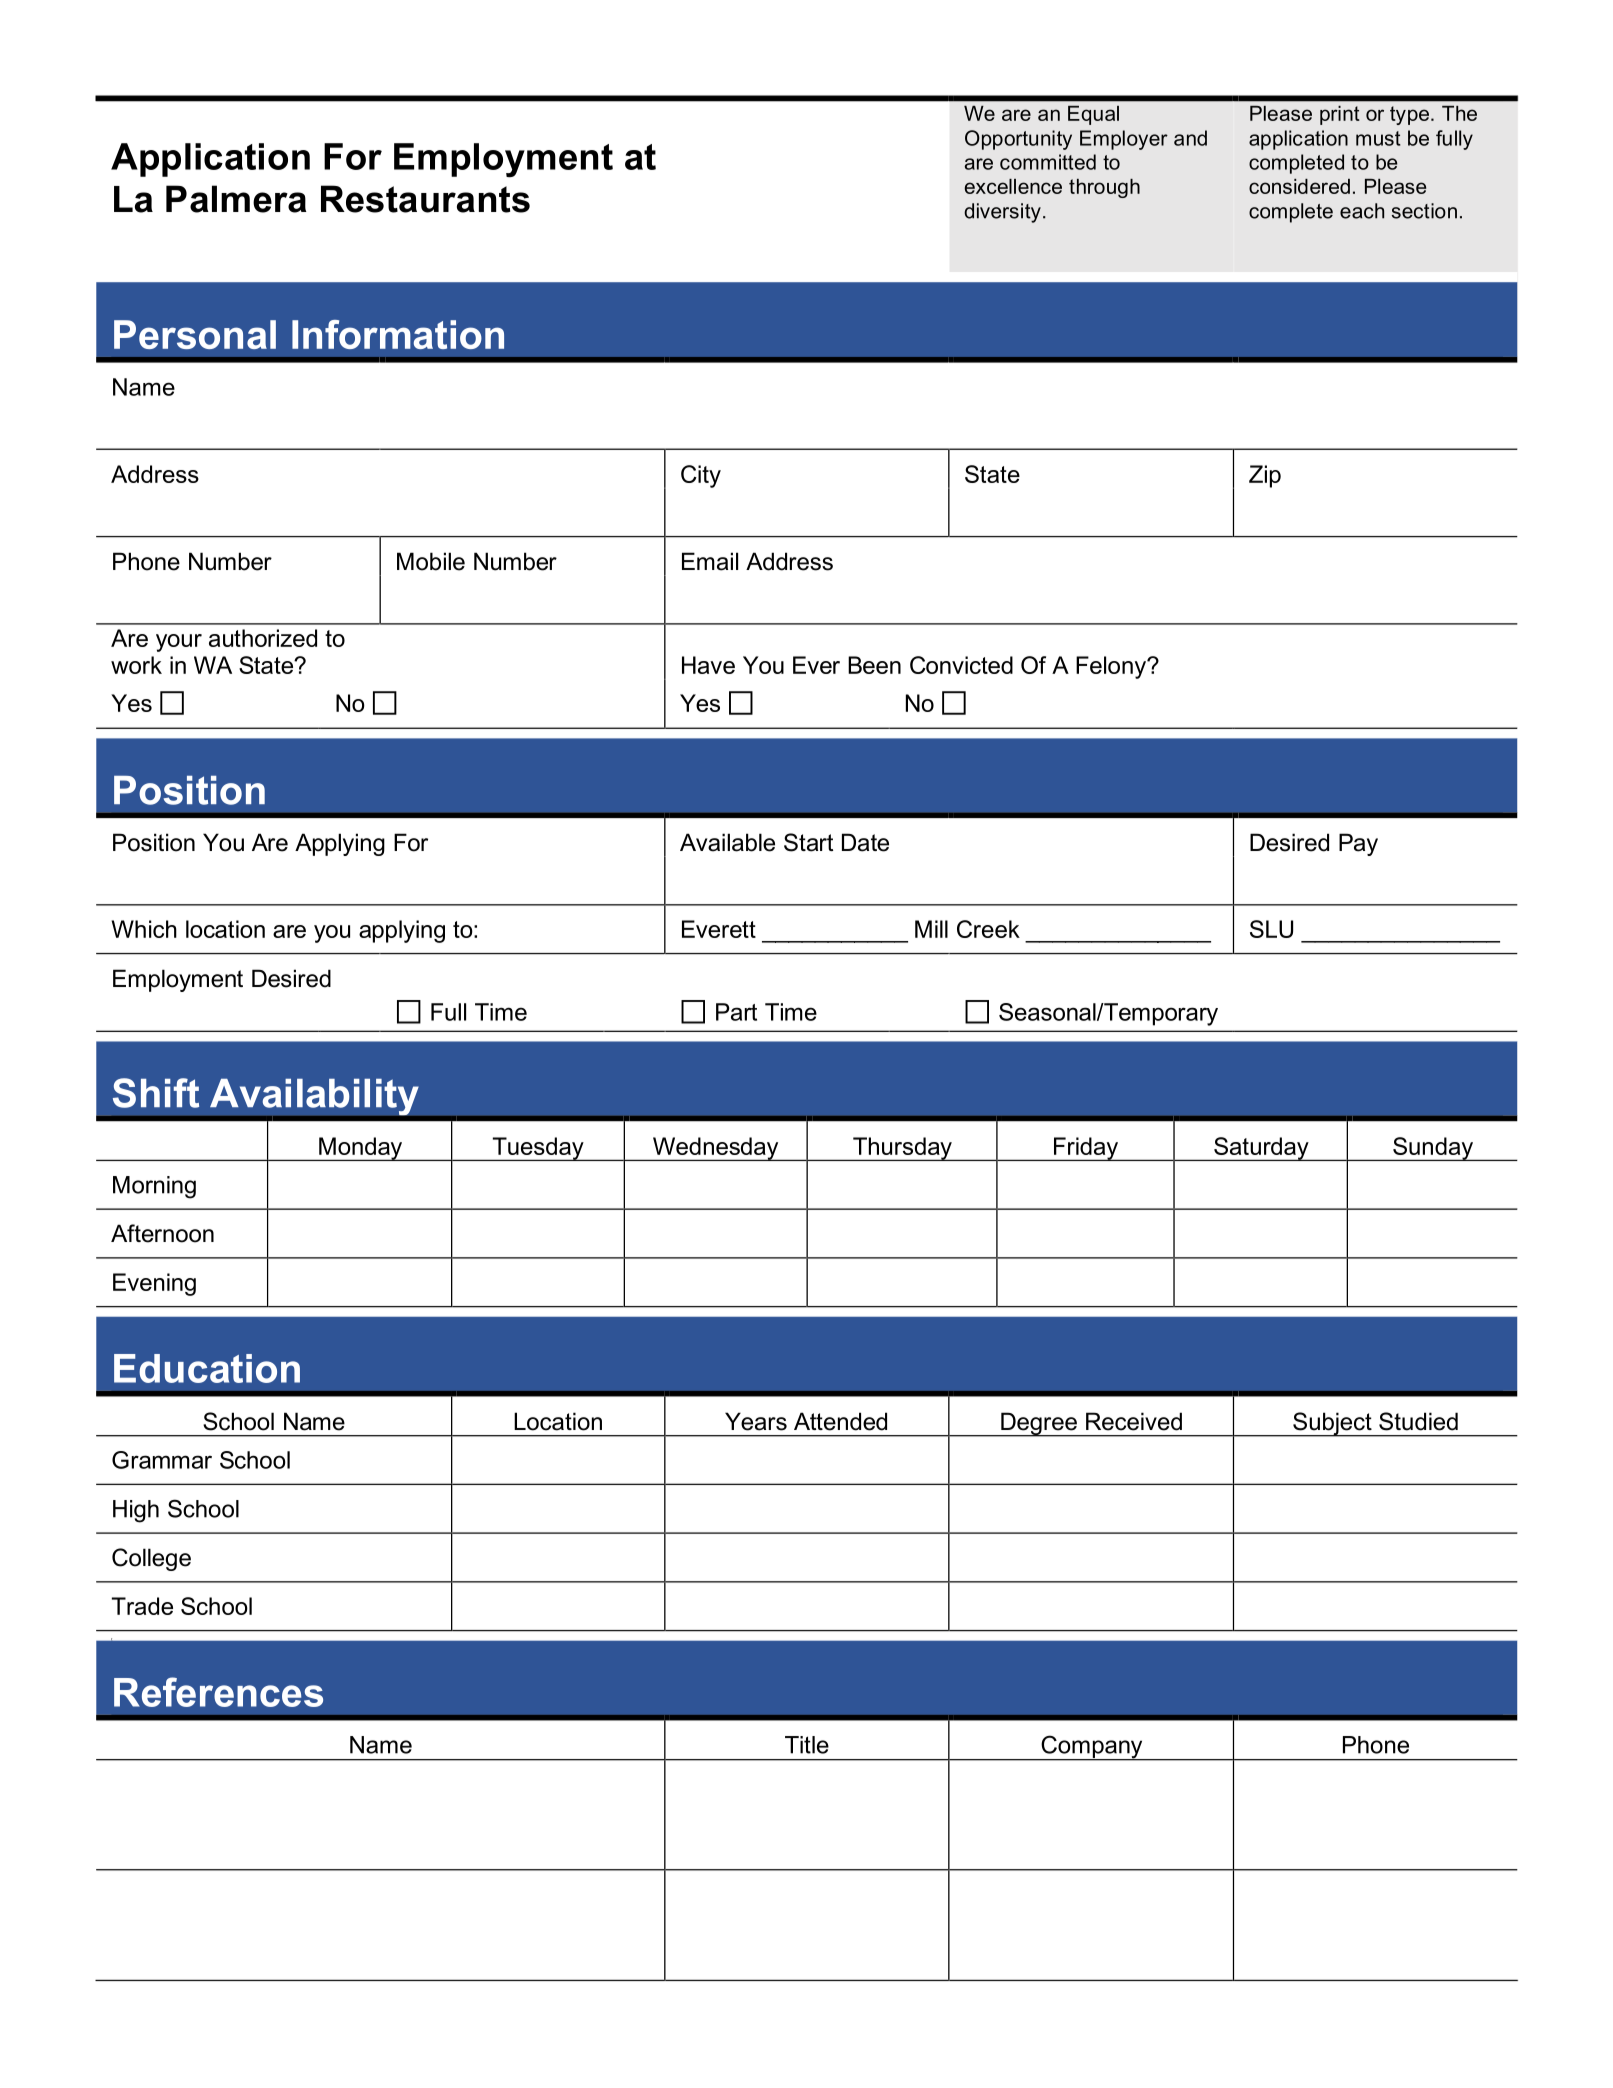 Image resolution: width=1613 pixels, height=2088 pixels. I want to click on considered, so click(1299, 186).
